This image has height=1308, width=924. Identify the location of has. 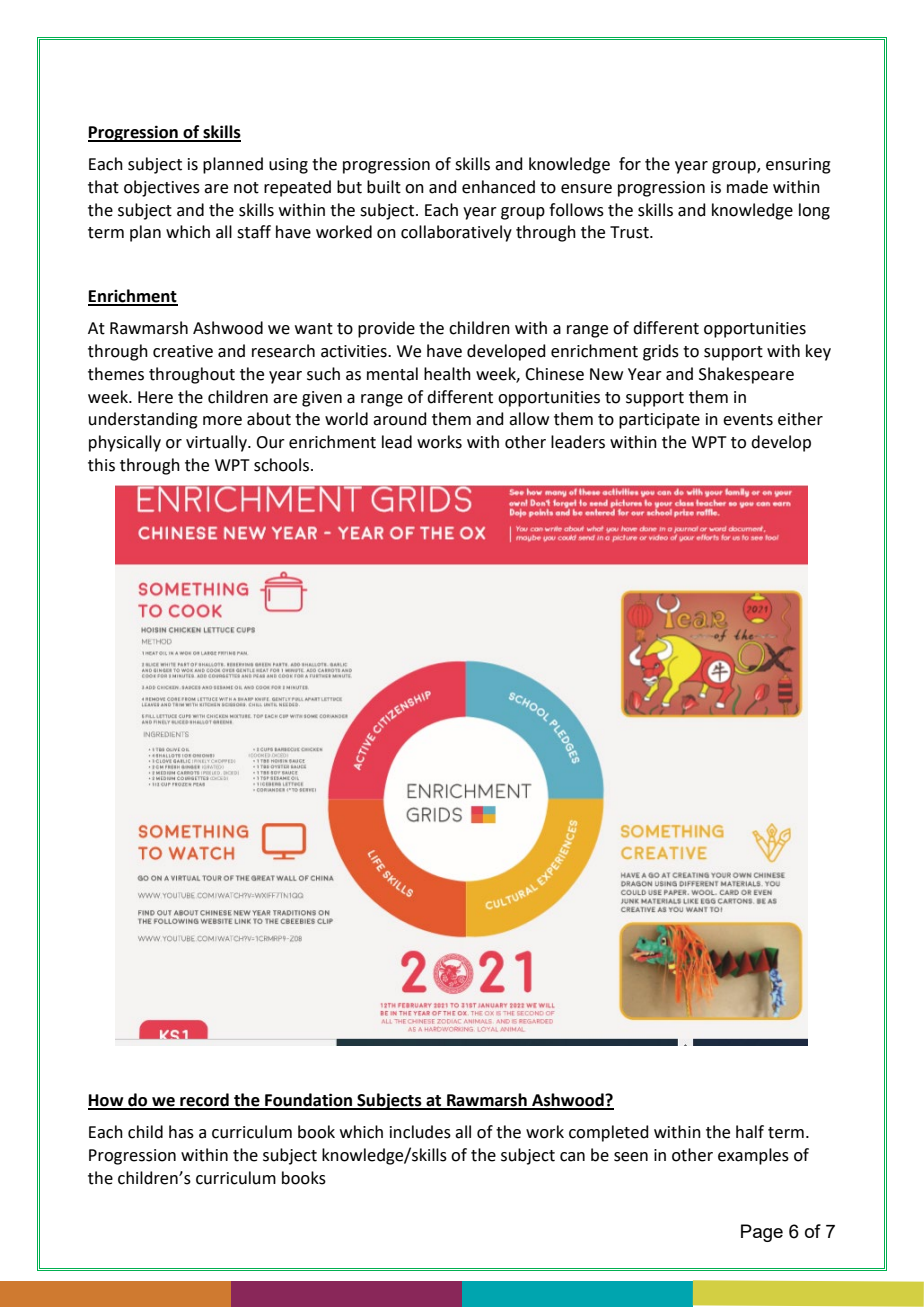
(181, 1132).
